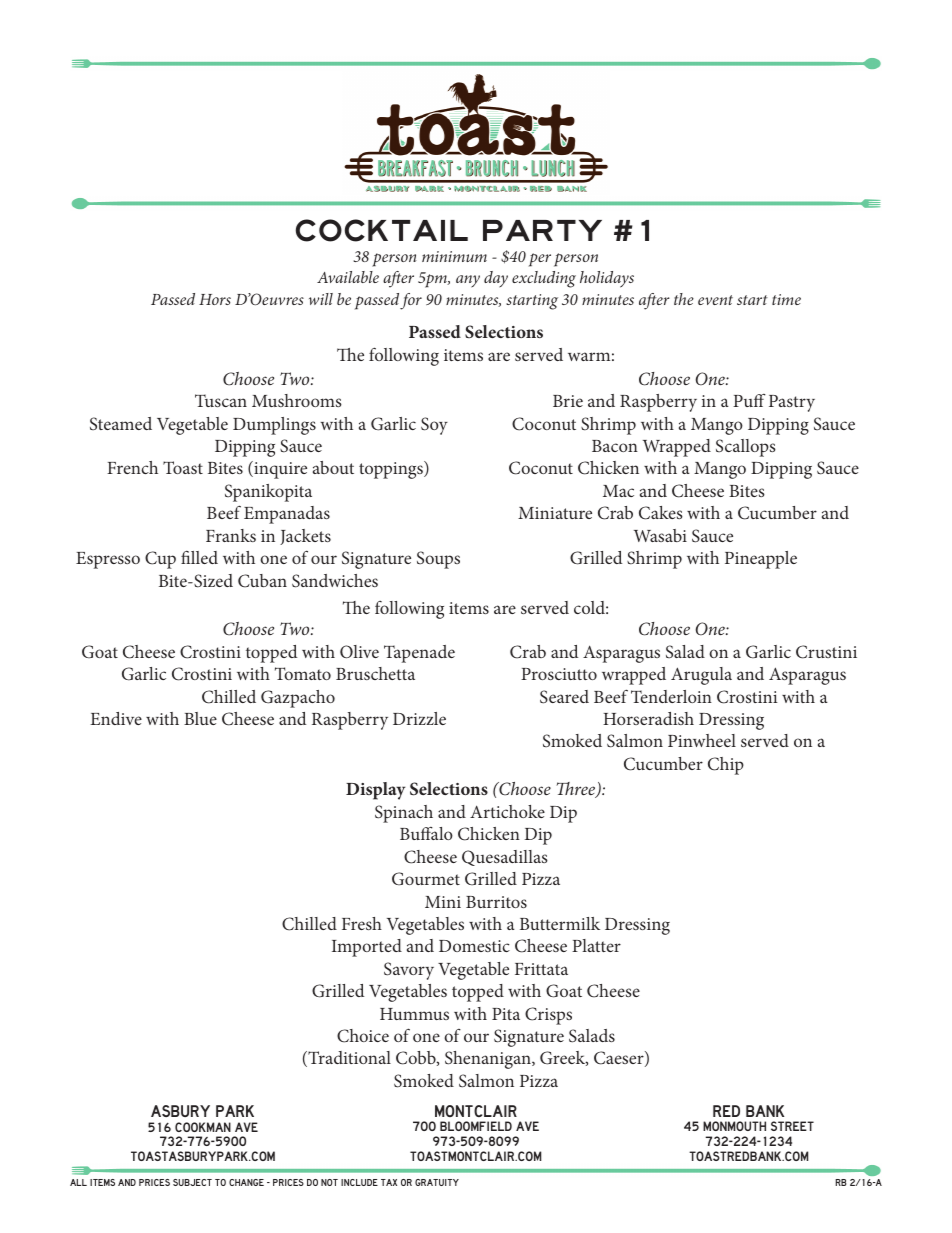  Describe the element at coordinates (671, 696) in the page. I see `Tenderloin` at that location.
